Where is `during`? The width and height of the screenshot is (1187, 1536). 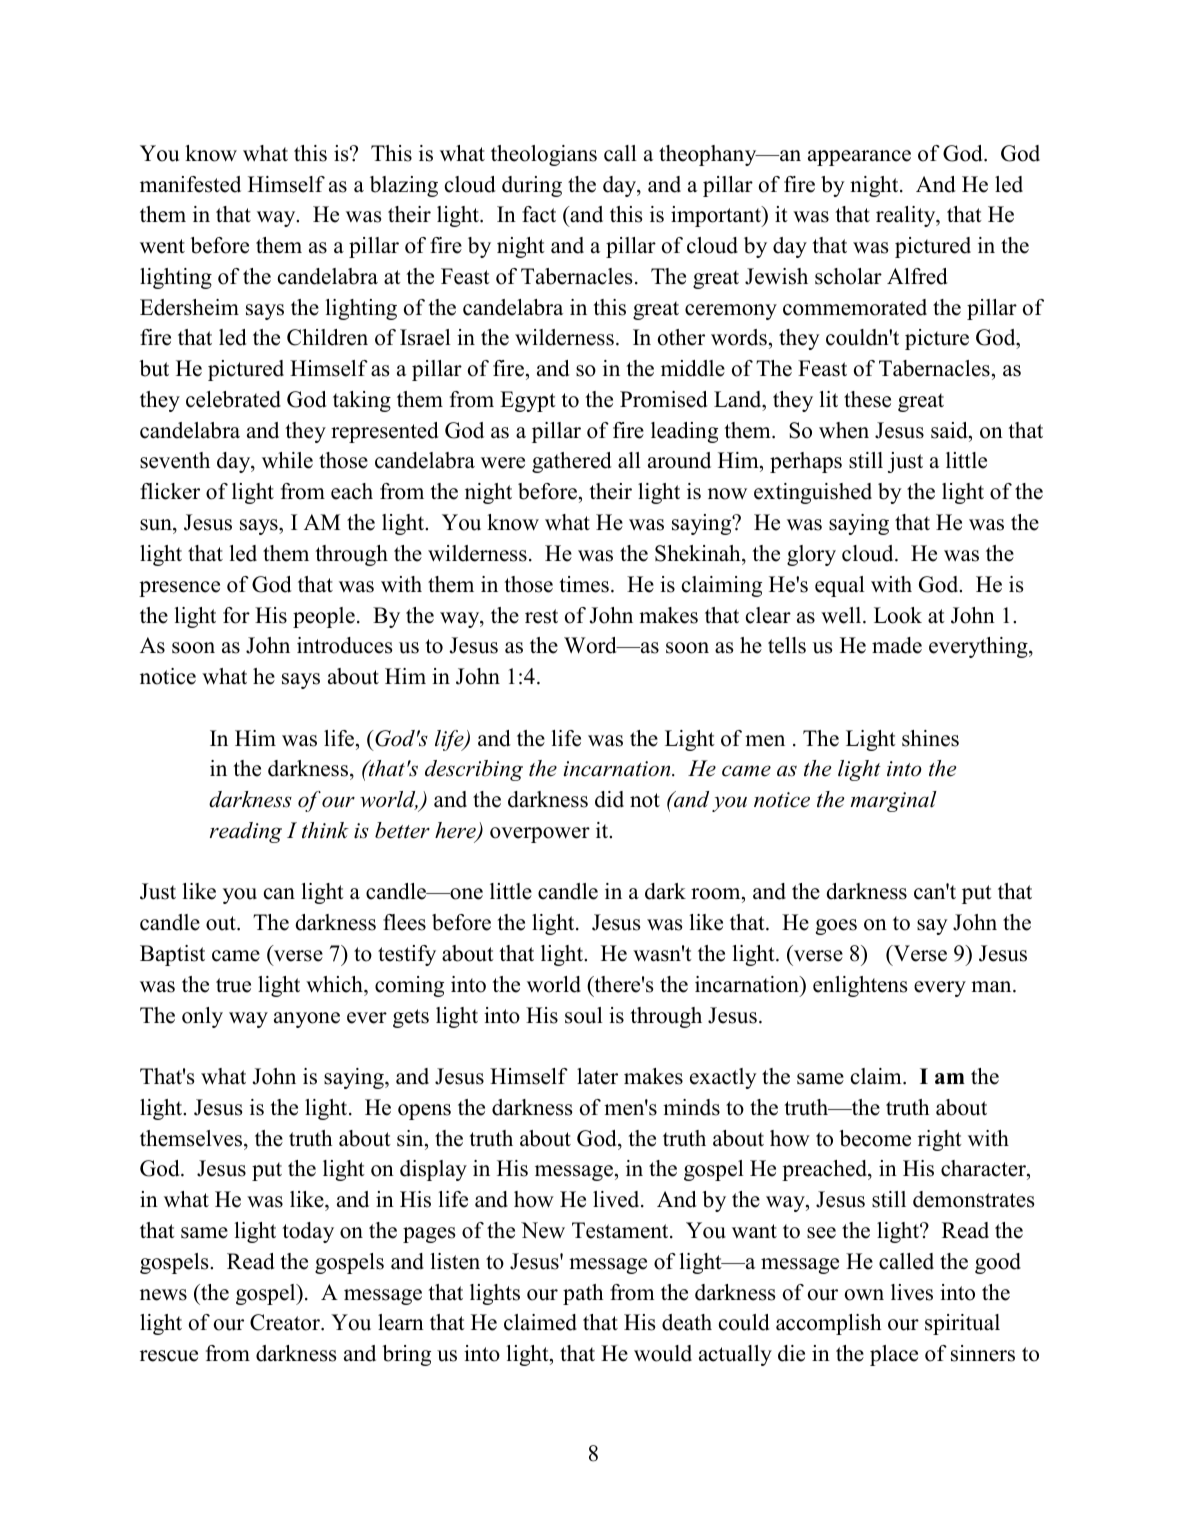
during is located at coordinates (532, 186).
